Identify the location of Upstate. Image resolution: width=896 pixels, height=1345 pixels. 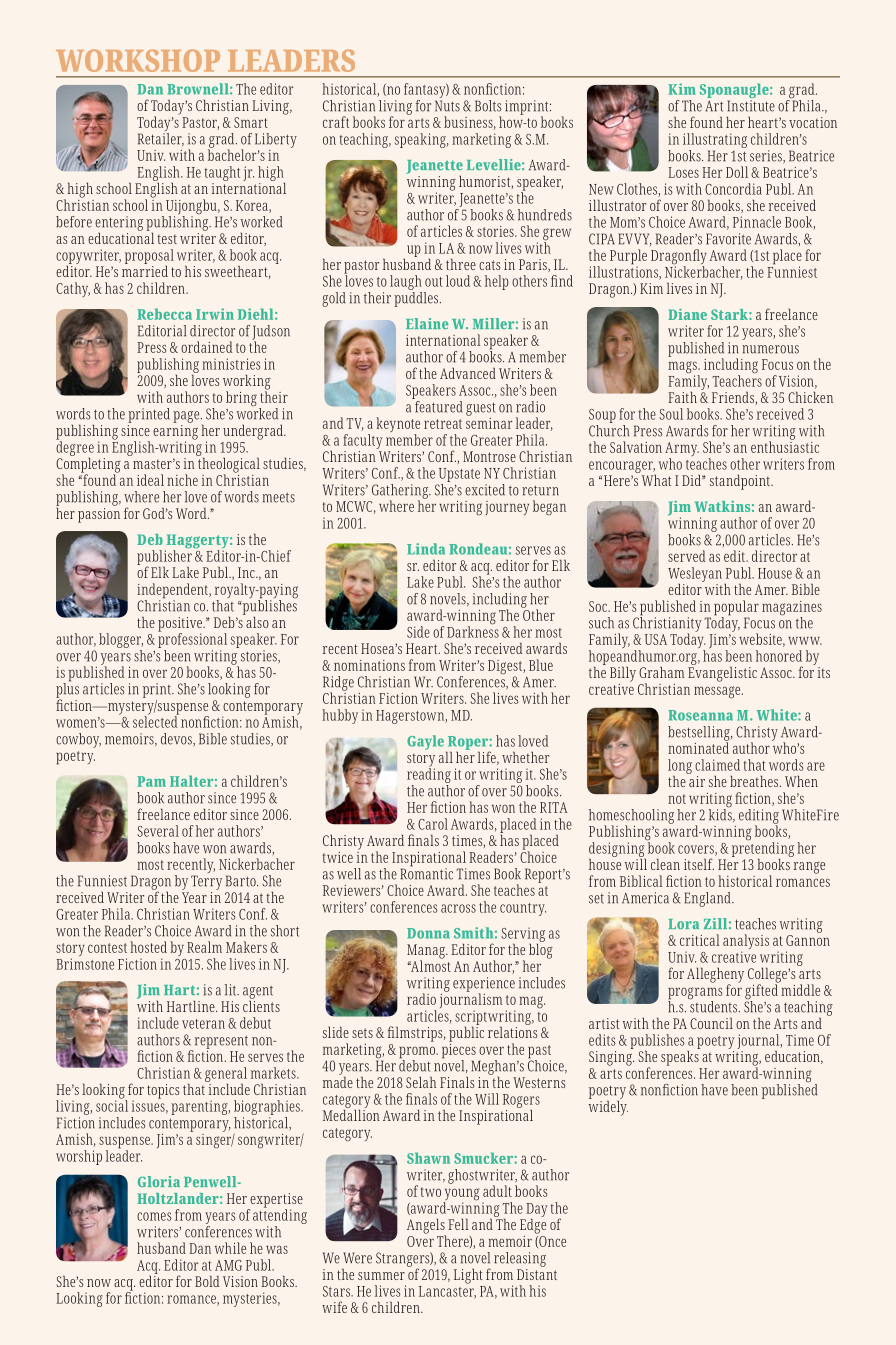
(458, 476).
